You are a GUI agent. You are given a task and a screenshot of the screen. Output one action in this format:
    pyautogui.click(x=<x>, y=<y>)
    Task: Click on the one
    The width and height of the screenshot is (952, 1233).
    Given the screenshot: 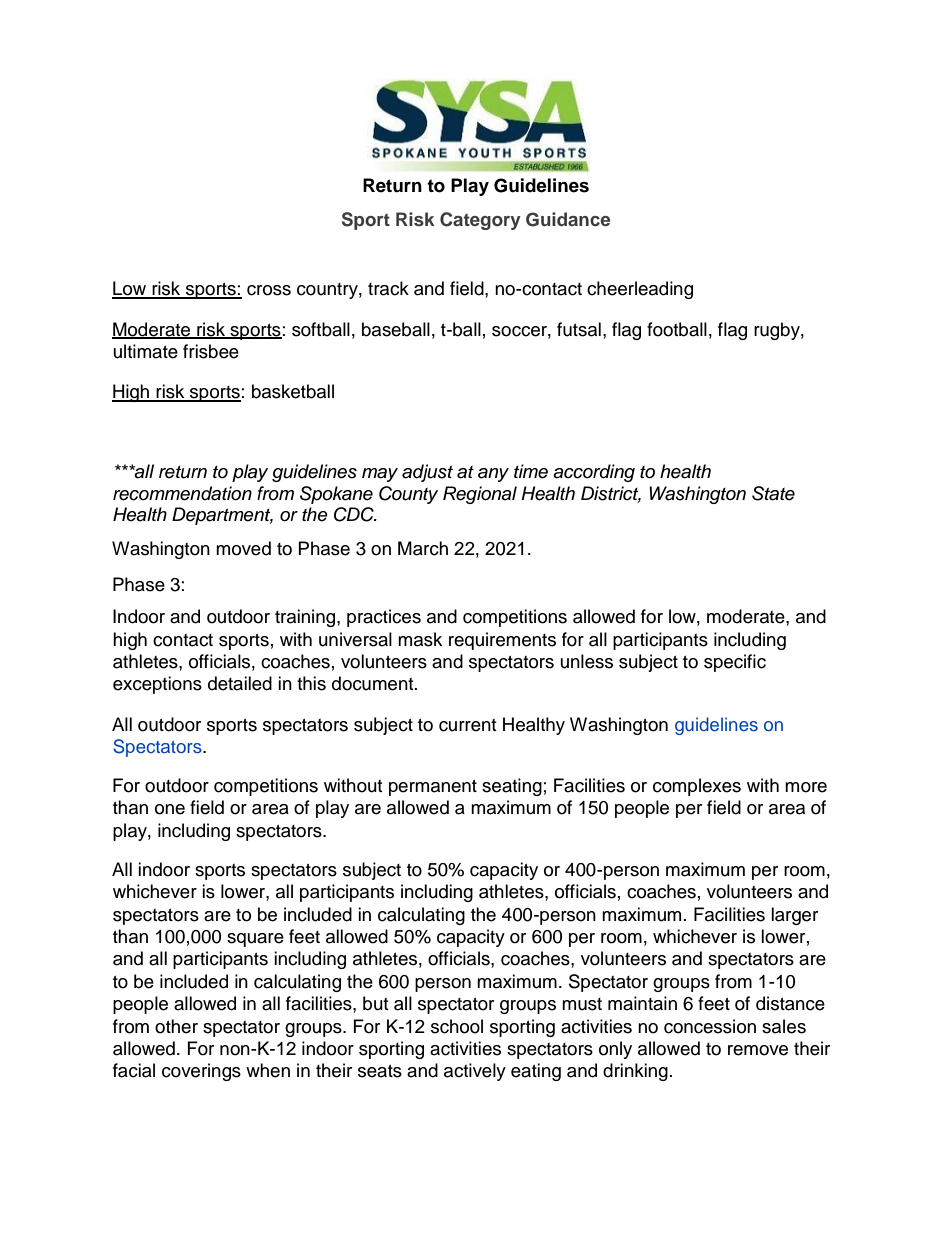 What is the action you would take?
    pyautogui.click(x=170, y=809)
